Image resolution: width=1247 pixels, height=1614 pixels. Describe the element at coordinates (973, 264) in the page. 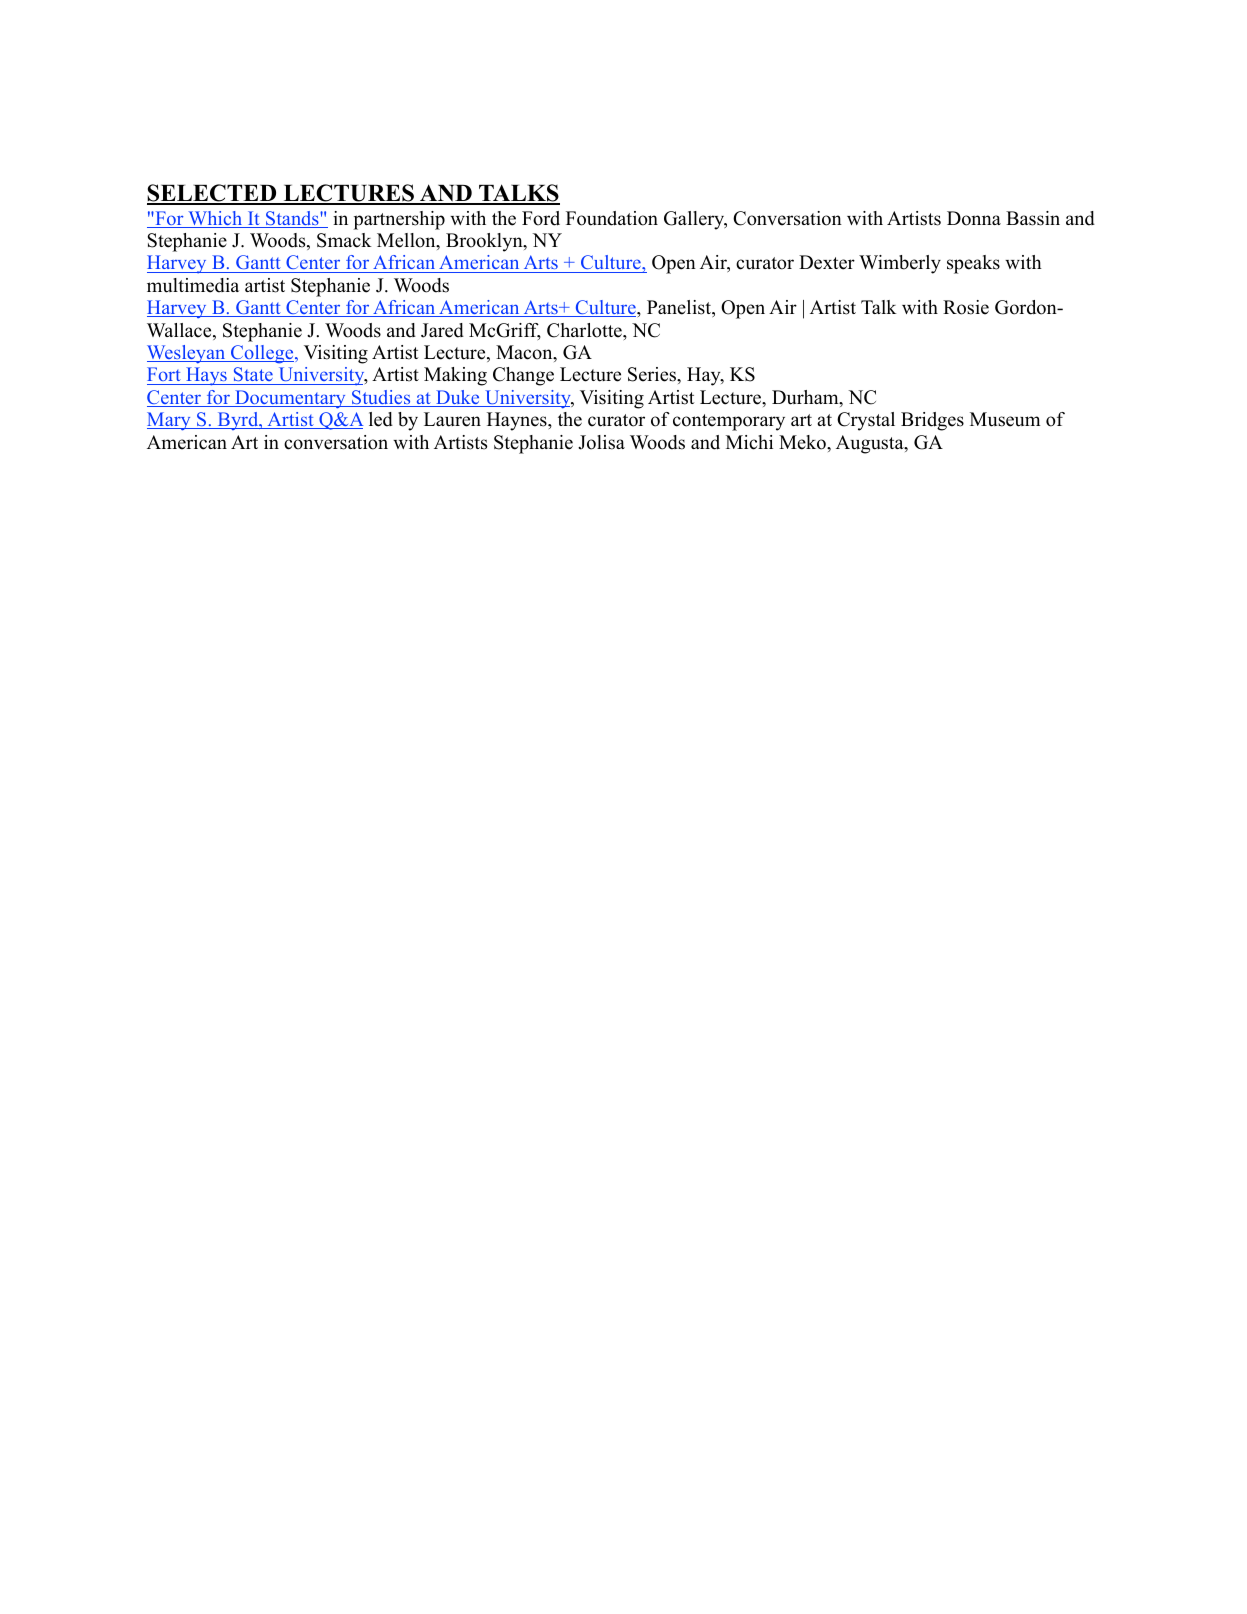

I see `speaks` at that location.
